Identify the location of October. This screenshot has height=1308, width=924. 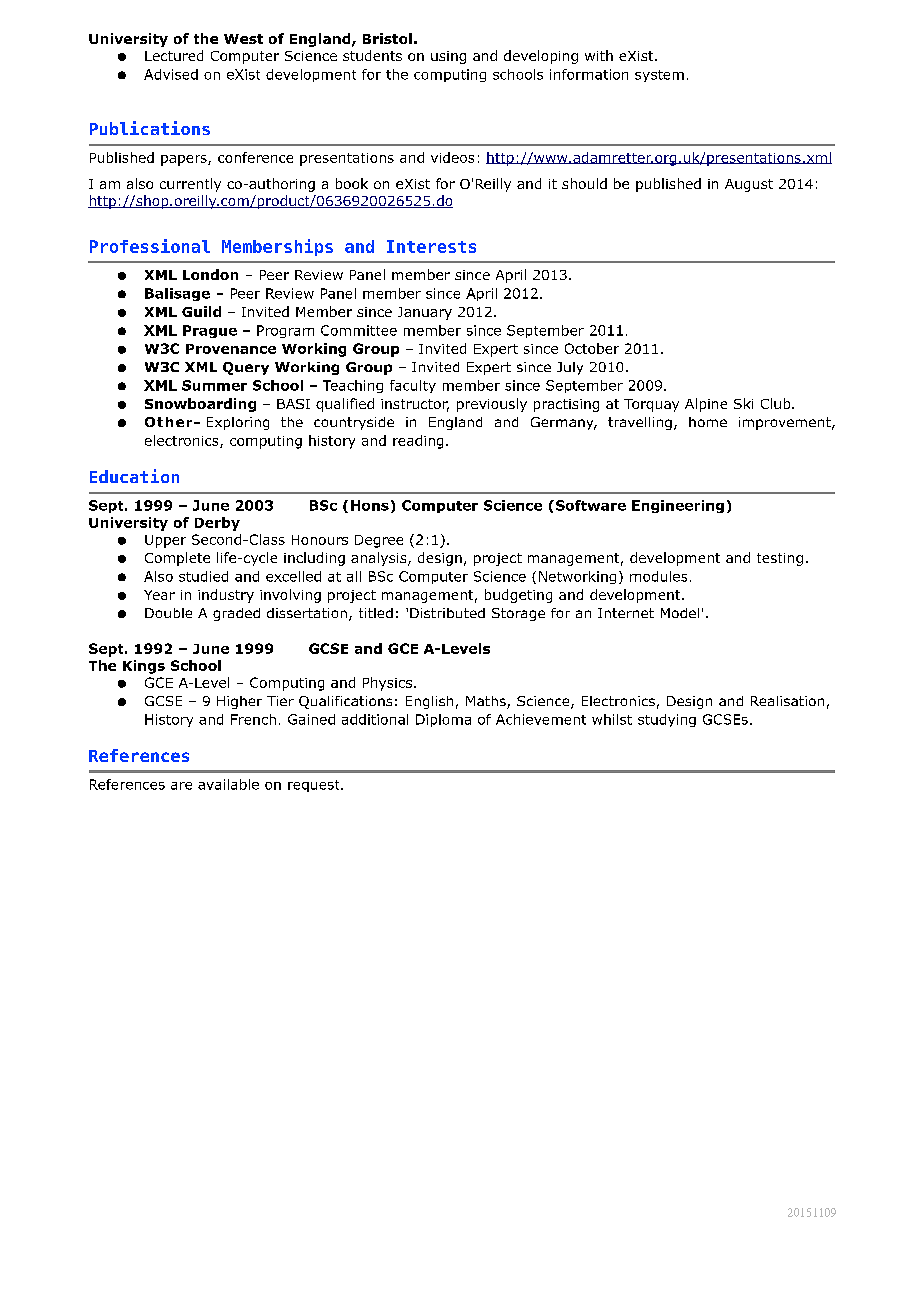
(592, 348).
